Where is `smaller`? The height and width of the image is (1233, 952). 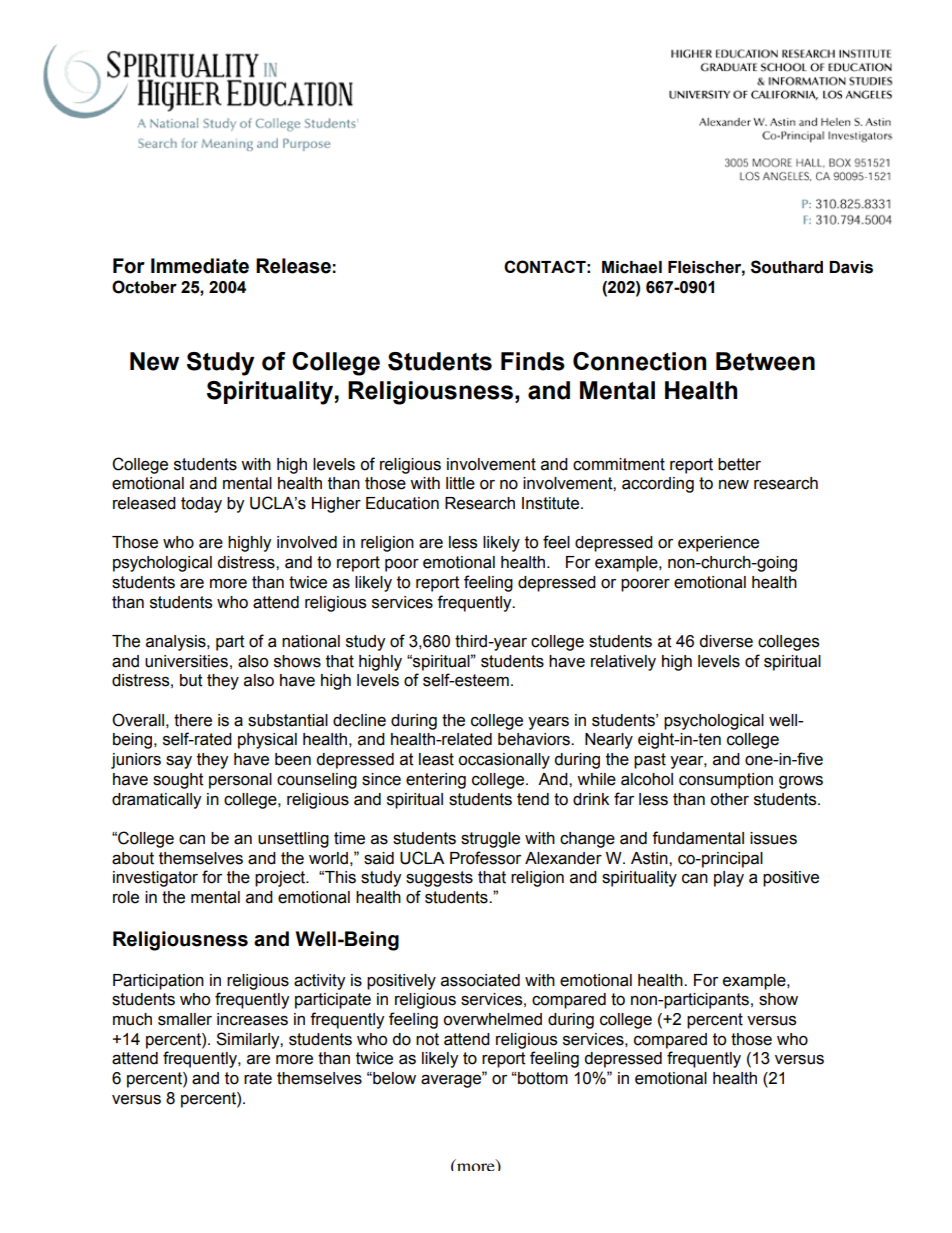
smaller is located at coordinates (185, 1019).
